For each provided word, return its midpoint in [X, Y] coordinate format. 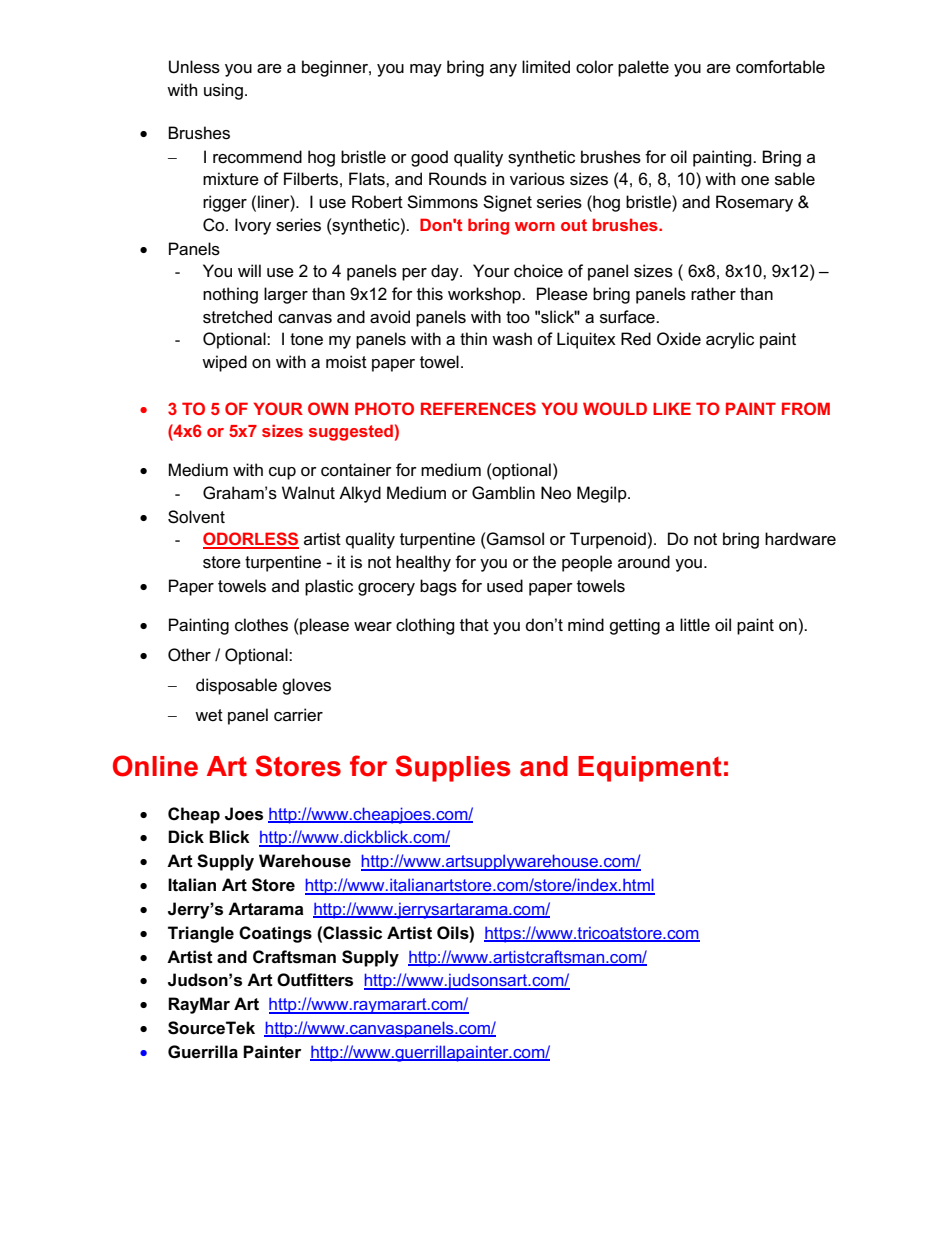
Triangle [201, 934]
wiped [224, 363]
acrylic [730, 340]
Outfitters [315, 980]
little [695, 625]
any [503, 70]
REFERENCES [478, 408]
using [223, 91]
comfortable [780, 67]
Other [189, 655]
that [474, 625]
